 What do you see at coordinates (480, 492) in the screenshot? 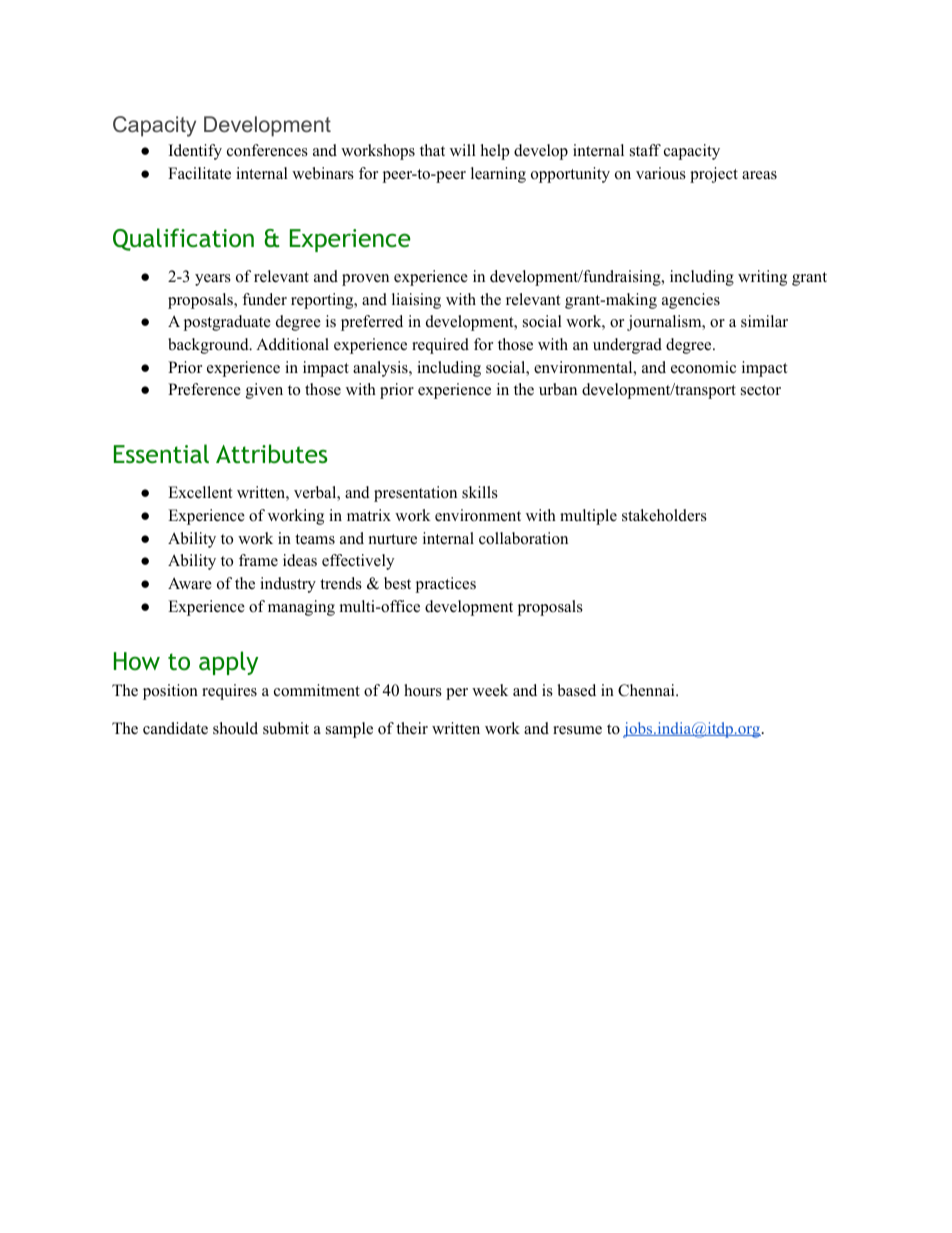
I see `skills` at bounding box center [480, 492].
